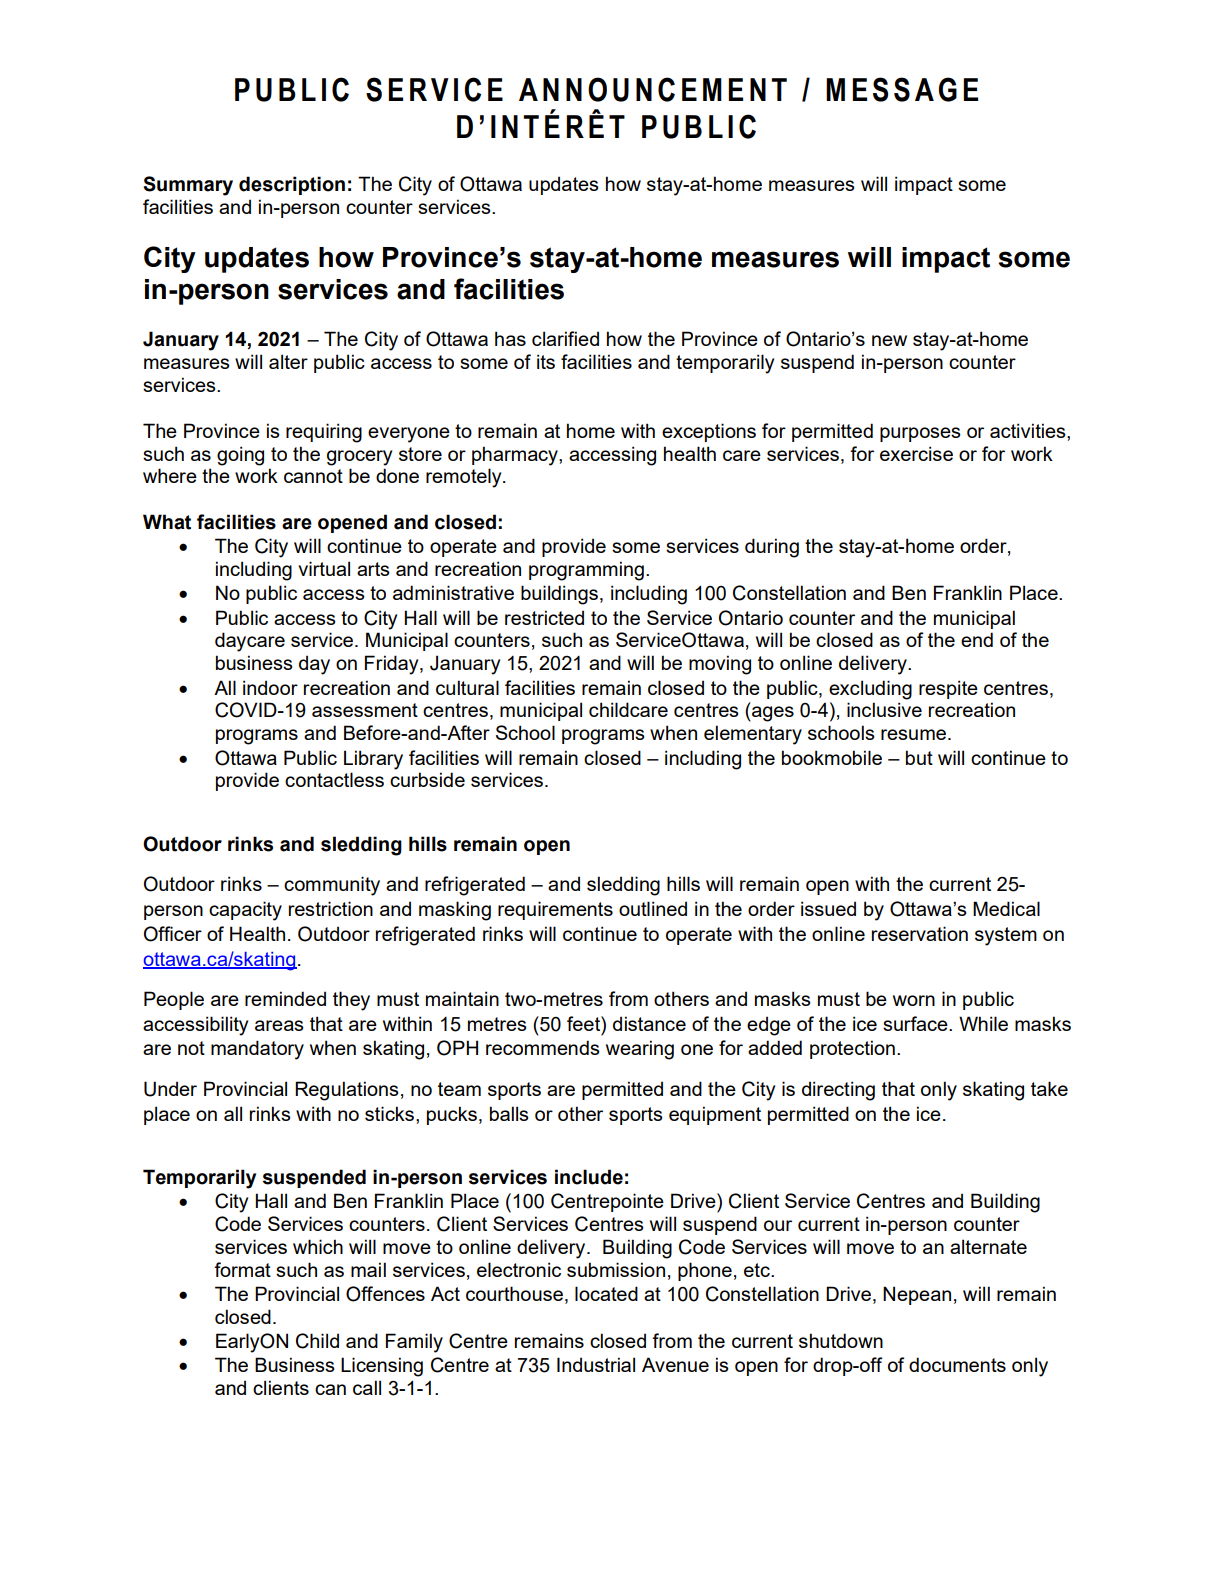 Image resolution: width=1217 pixels, height=1575 pixels. I want to click on Industrial, so click(596, 1364).
